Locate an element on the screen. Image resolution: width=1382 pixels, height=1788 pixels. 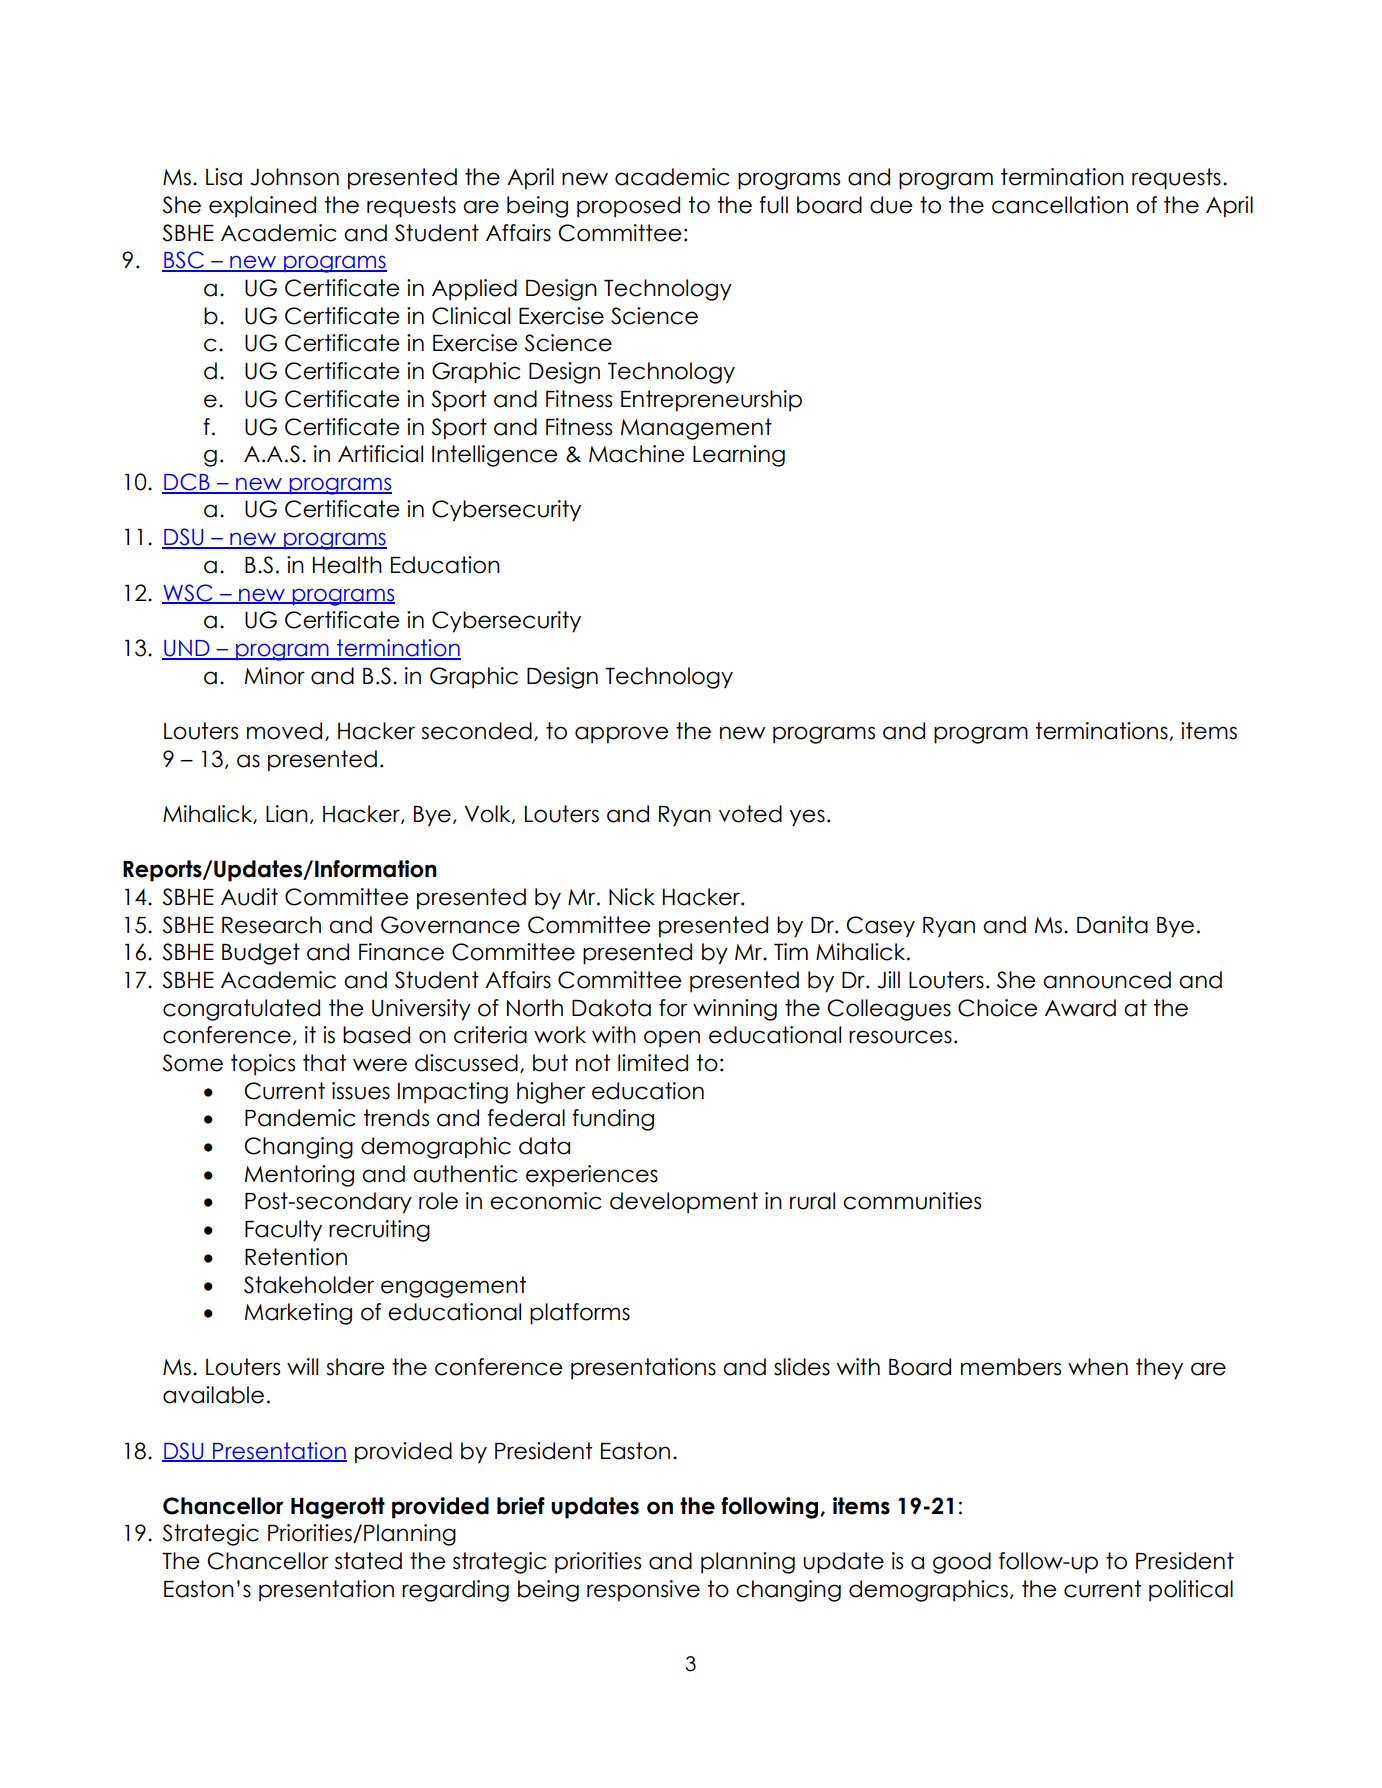
cancellation is located at coordinates (1060, 205).
